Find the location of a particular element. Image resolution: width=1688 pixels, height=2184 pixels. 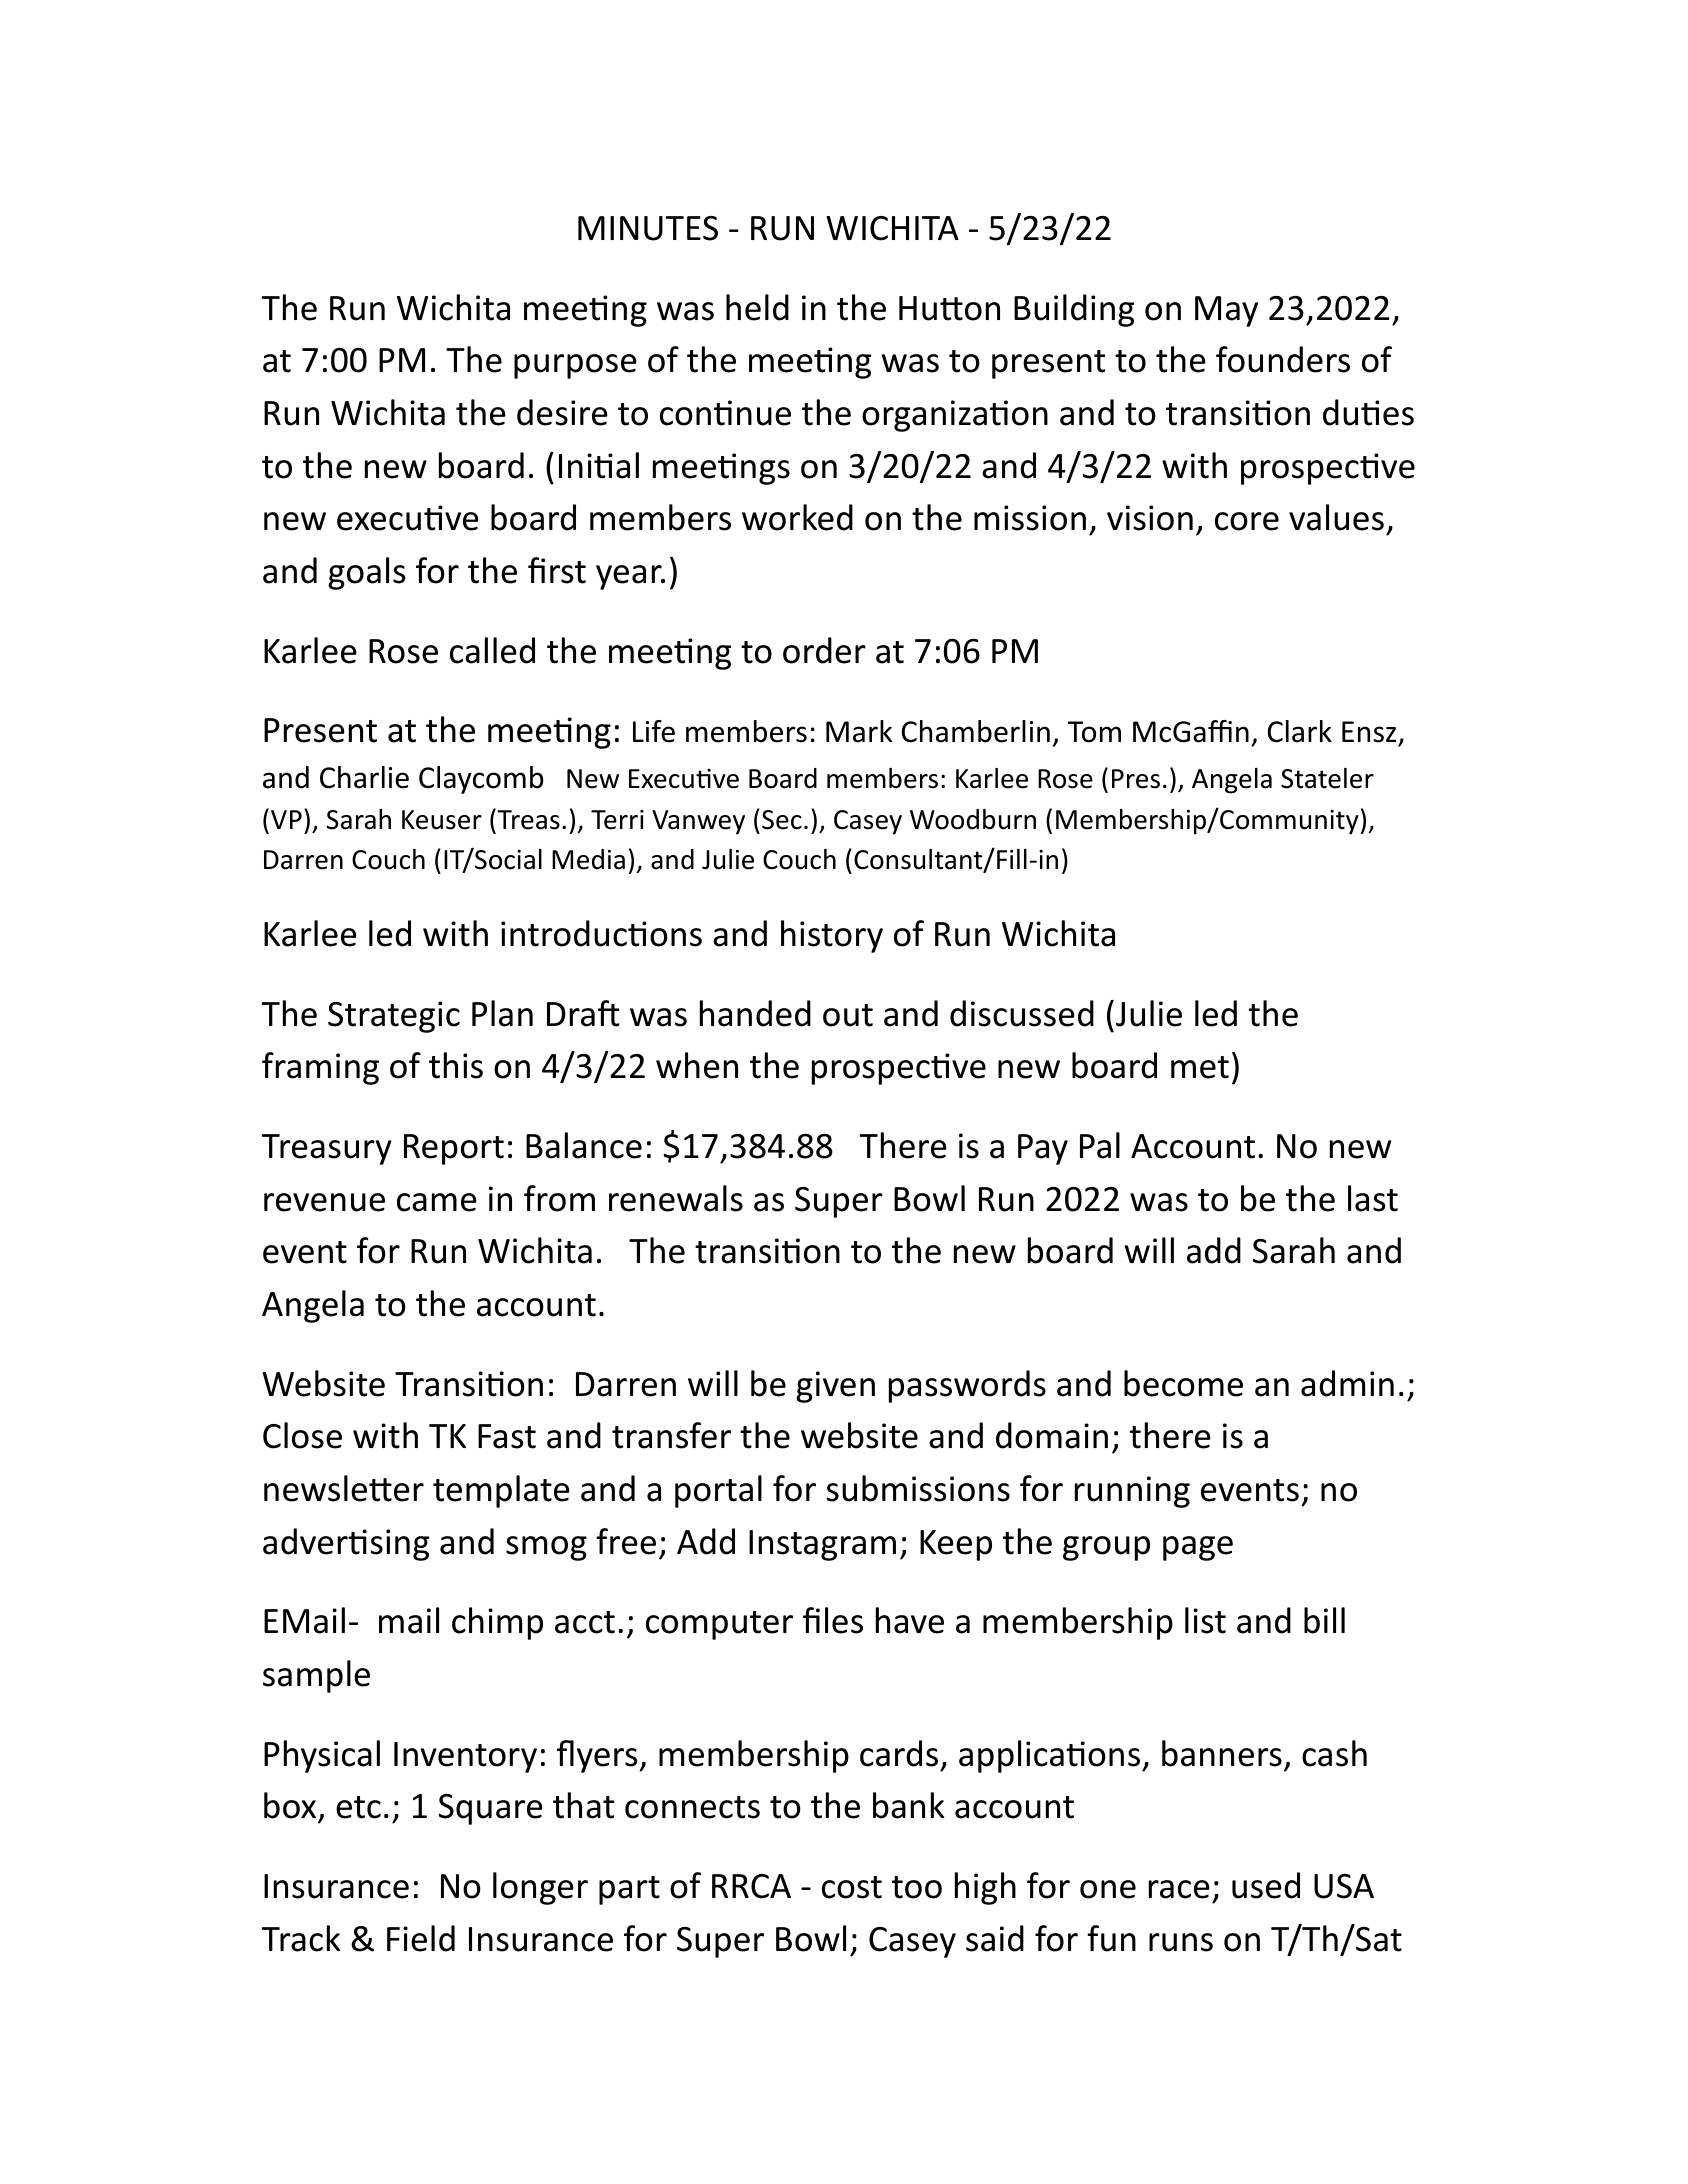

cost is located at coordinates (852, 1887).
